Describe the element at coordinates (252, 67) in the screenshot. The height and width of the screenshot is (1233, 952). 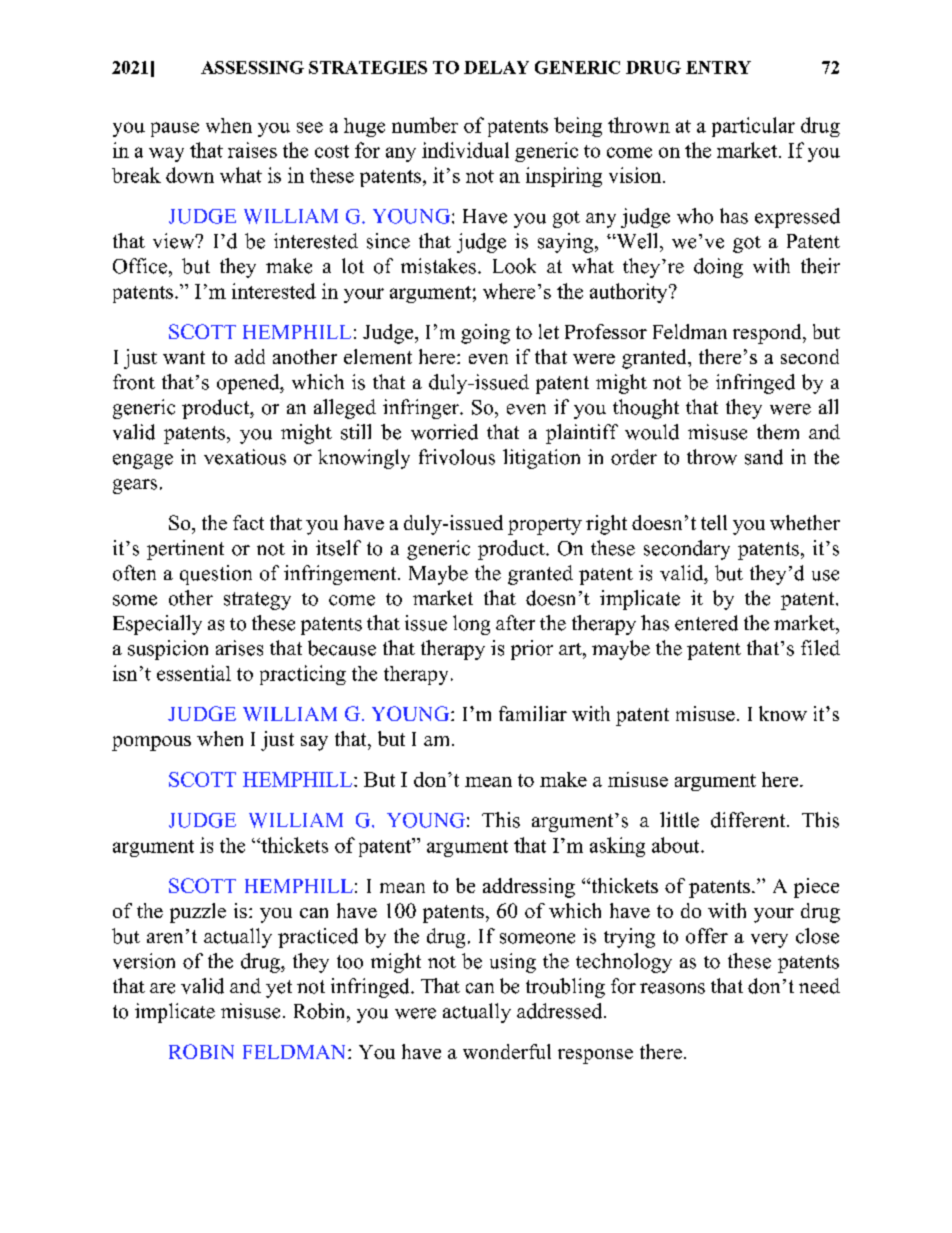
I see `ASSESSING` at that location.
